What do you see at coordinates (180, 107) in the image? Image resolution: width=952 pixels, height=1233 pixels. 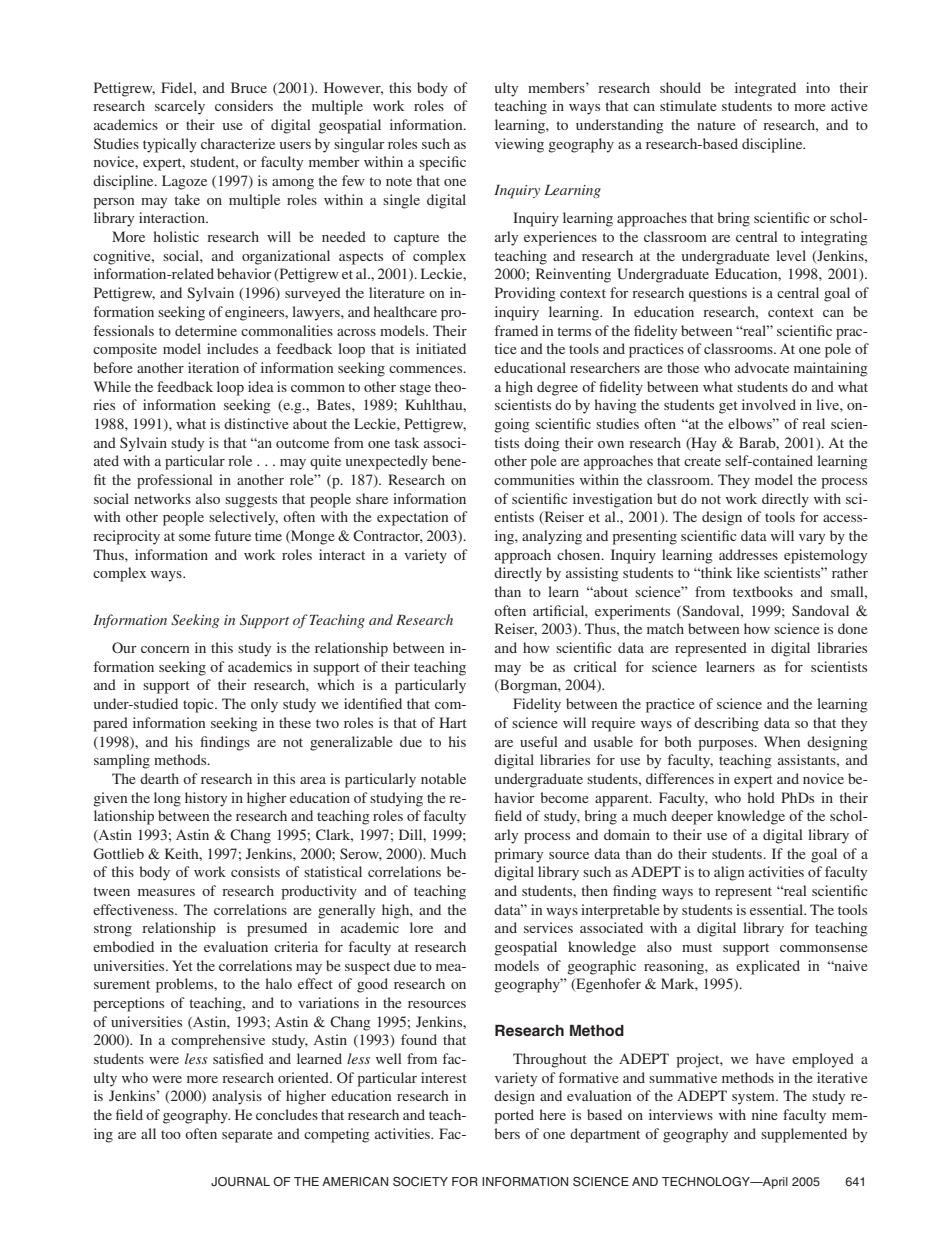 I see `scarcely` at bounding box center [180, 107].
